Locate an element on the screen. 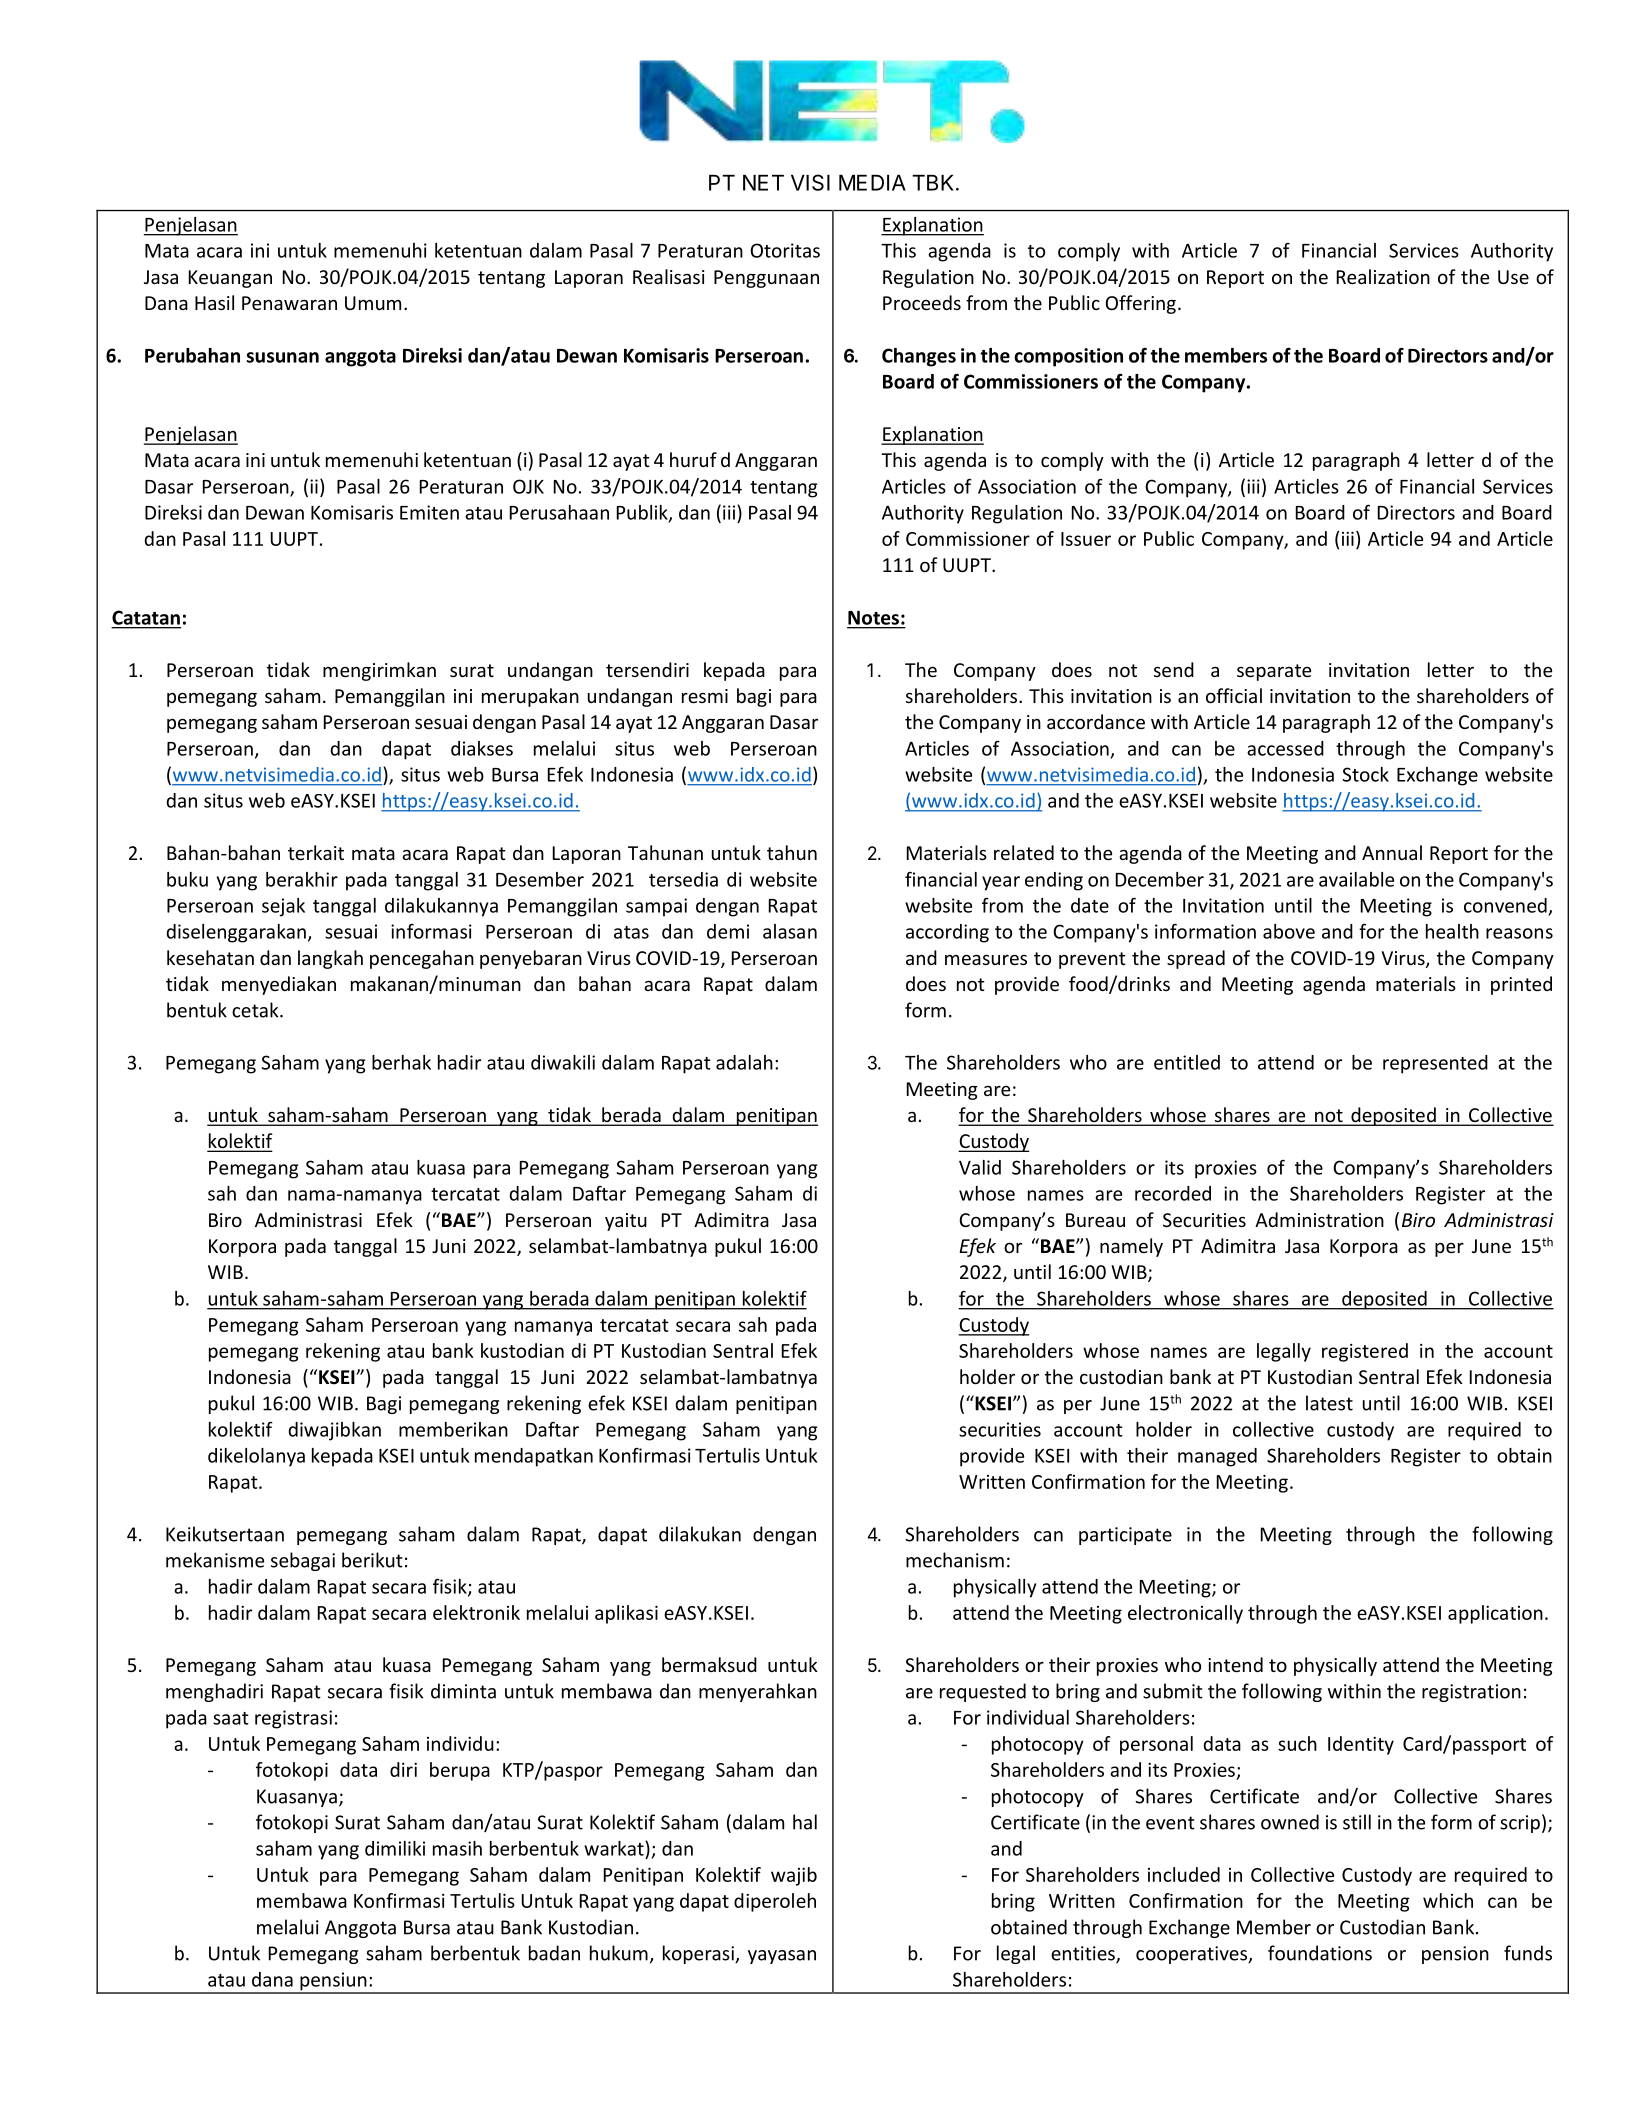 The image size is (1641, 2124). Realization is located at coordinates (1383, 276).
